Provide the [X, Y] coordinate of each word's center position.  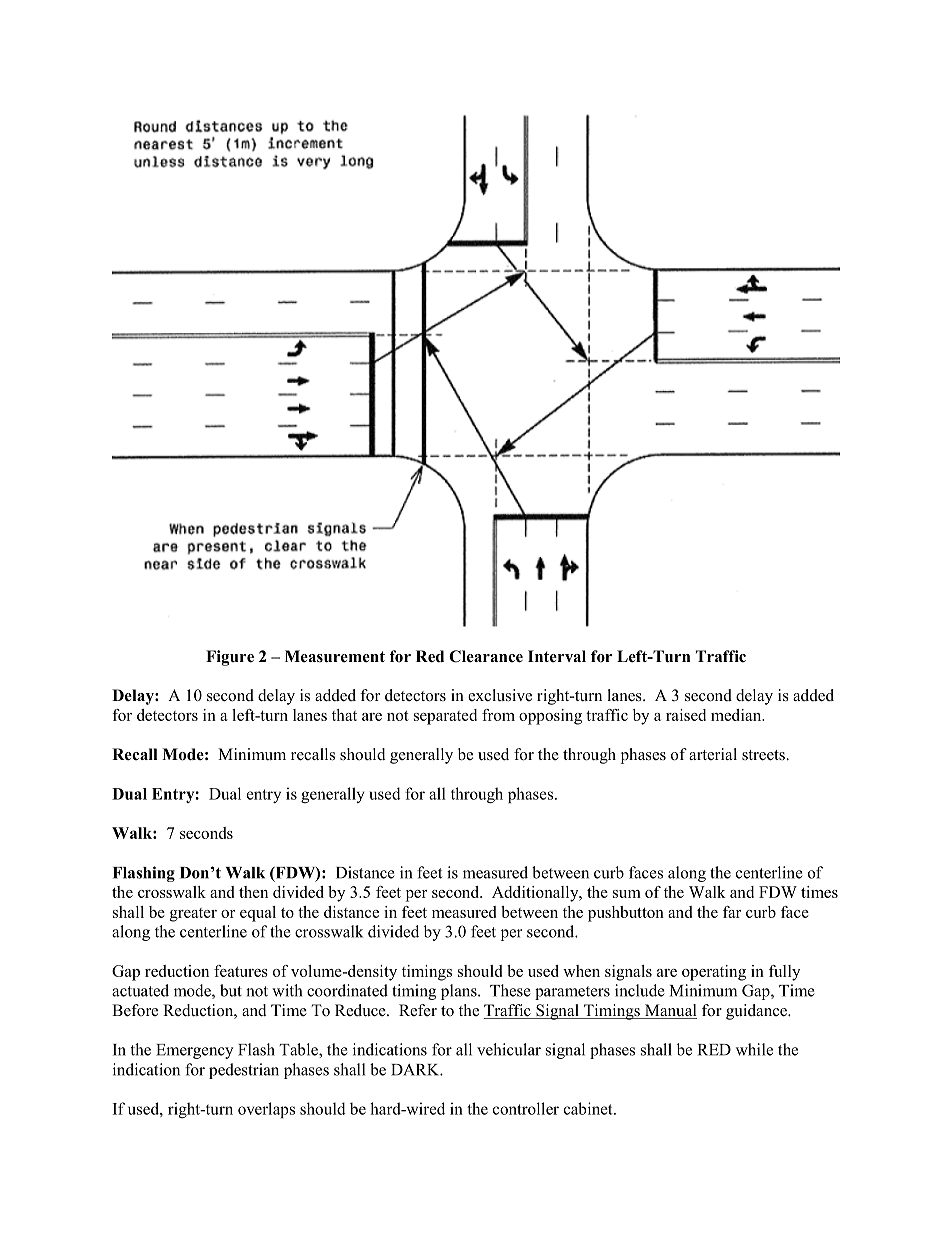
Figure [230, 658]
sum [627, 894]
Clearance [486, 656]
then [253, 892]
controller [526, 1108]
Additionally [536, 894]
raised [686, 715]
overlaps [266, 1110]
